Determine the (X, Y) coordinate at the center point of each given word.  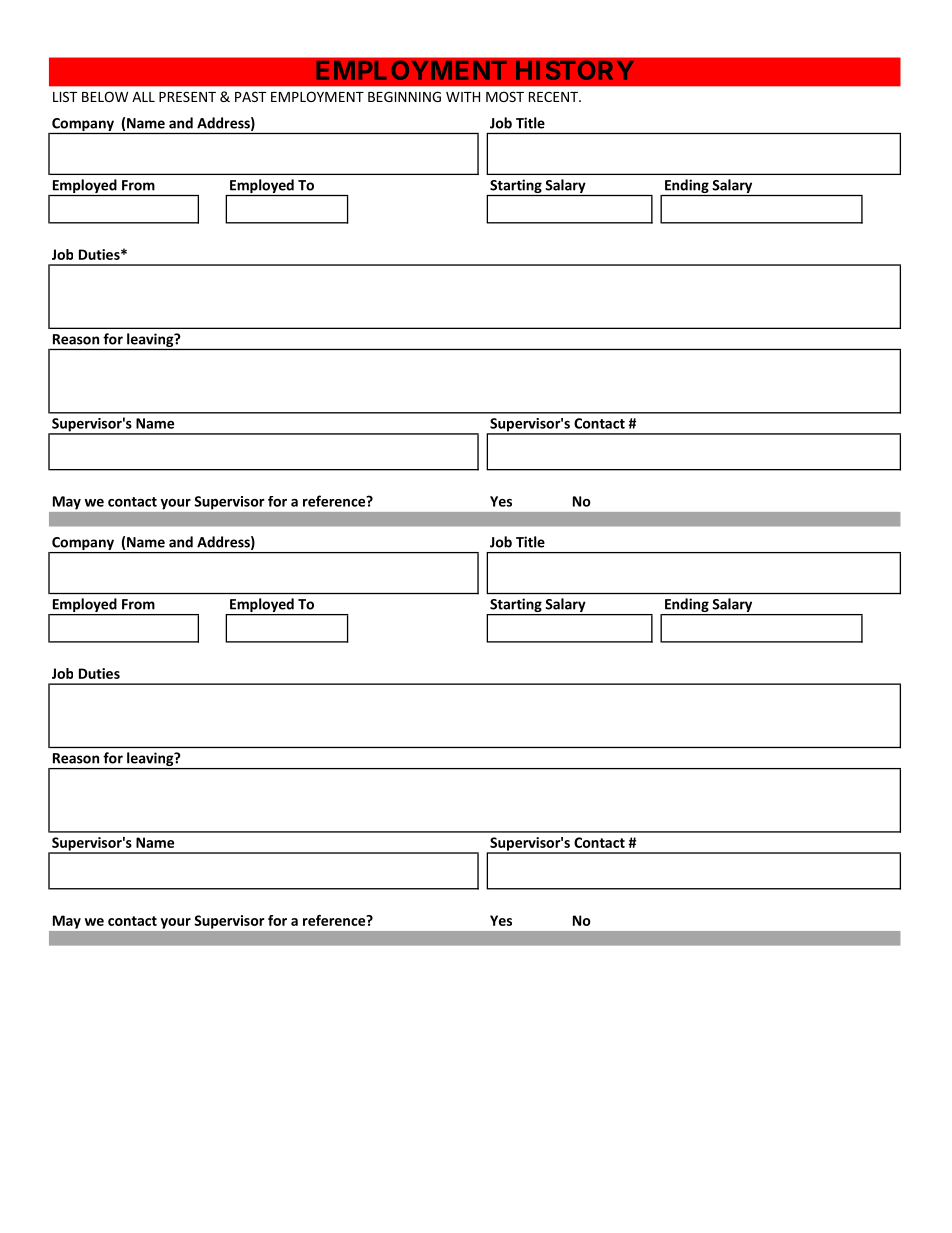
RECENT (554, 97)
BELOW (105, 96)
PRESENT (187, 96)
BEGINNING (404, 96)
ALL (143, 97)
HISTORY (575, 70)
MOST (505, 96)
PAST (250, 96)
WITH (463, 97)
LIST (65, 96)
